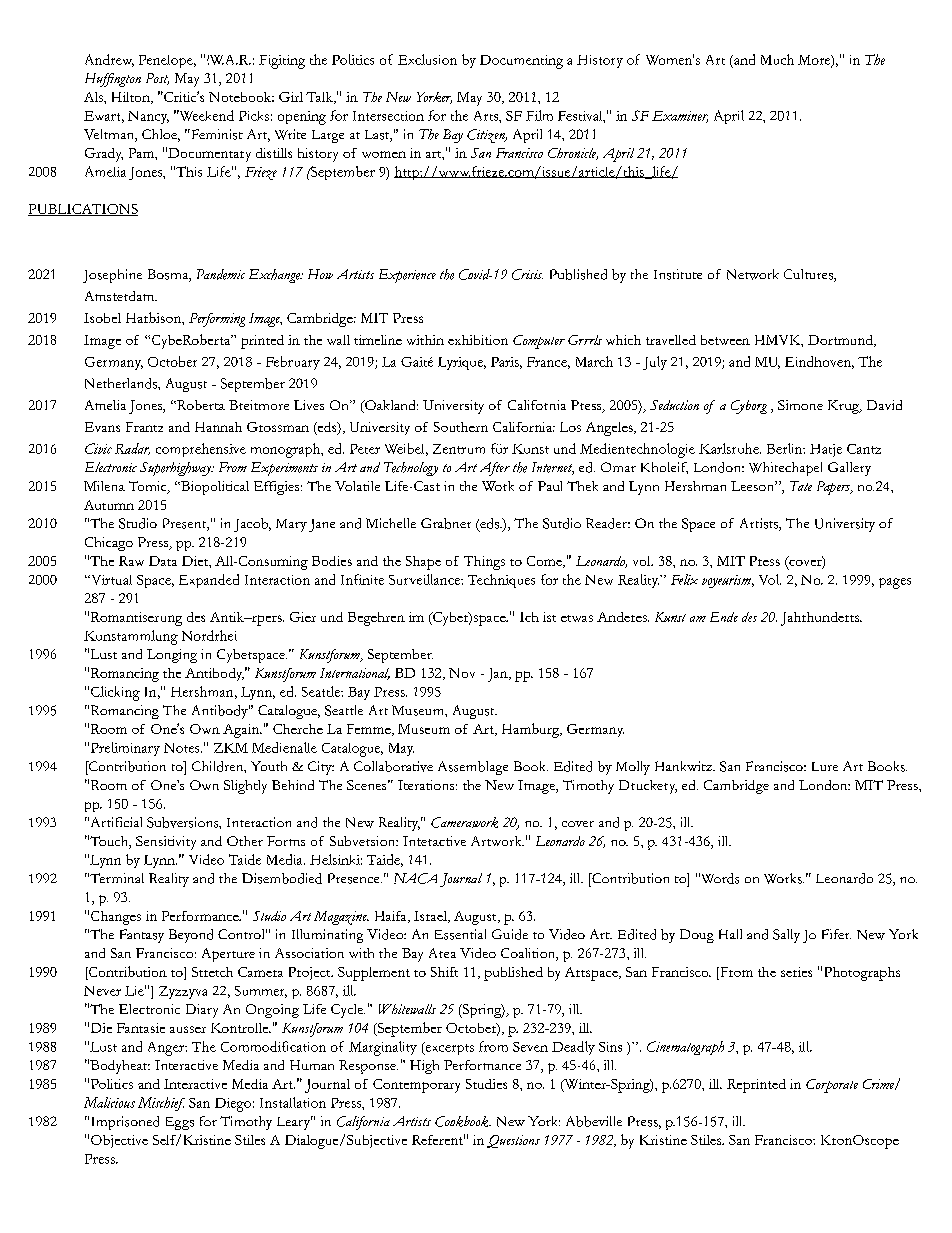 The height and width of the image is (1233, 952). I want to click on Post, so click(157, 79).
